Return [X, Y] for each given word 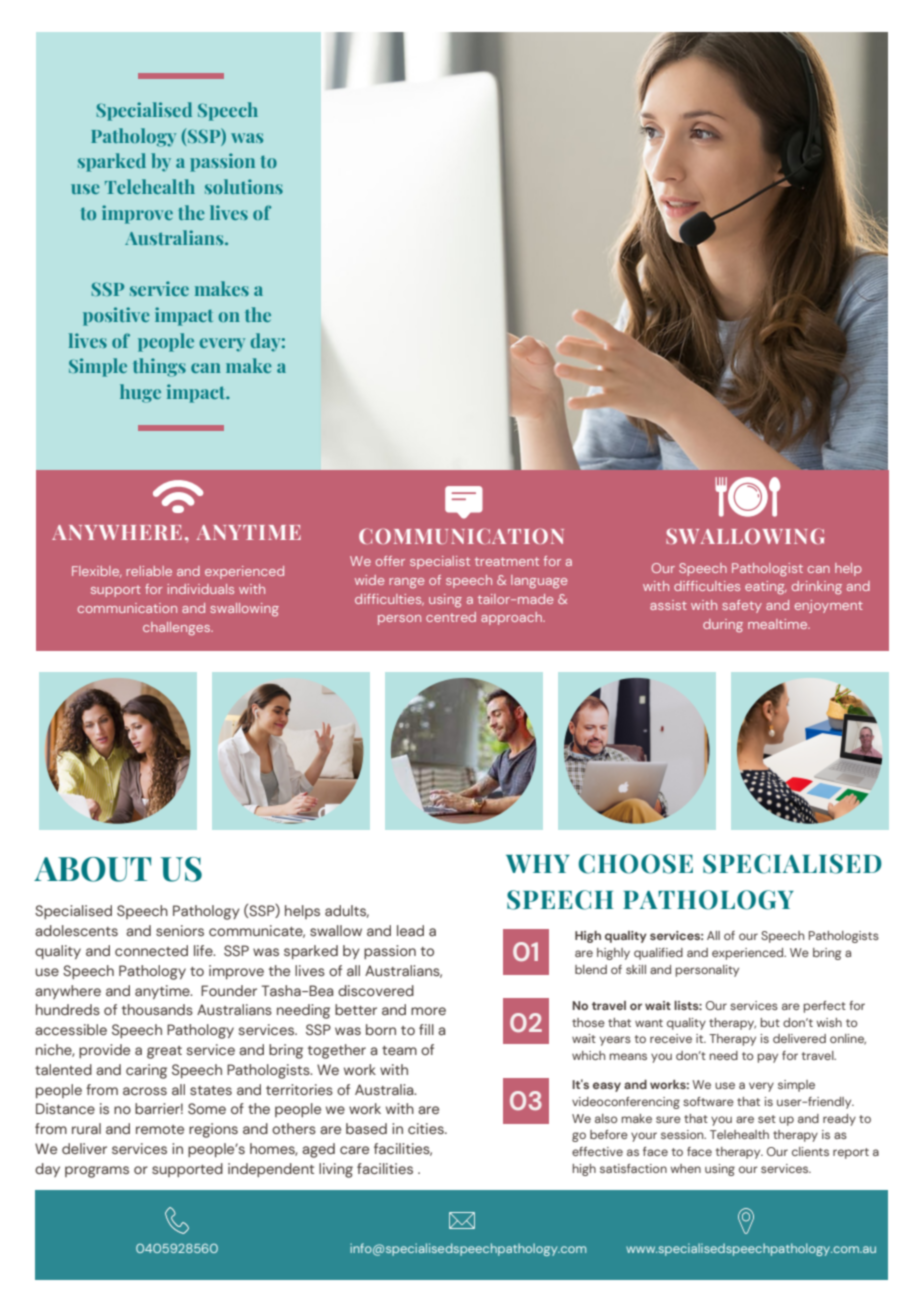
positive [116, 316]
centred [451, 617]
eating [766, 588]
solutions [244, 186]
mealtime [779, 624]
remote [160, 1129]
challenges [178, 629]
